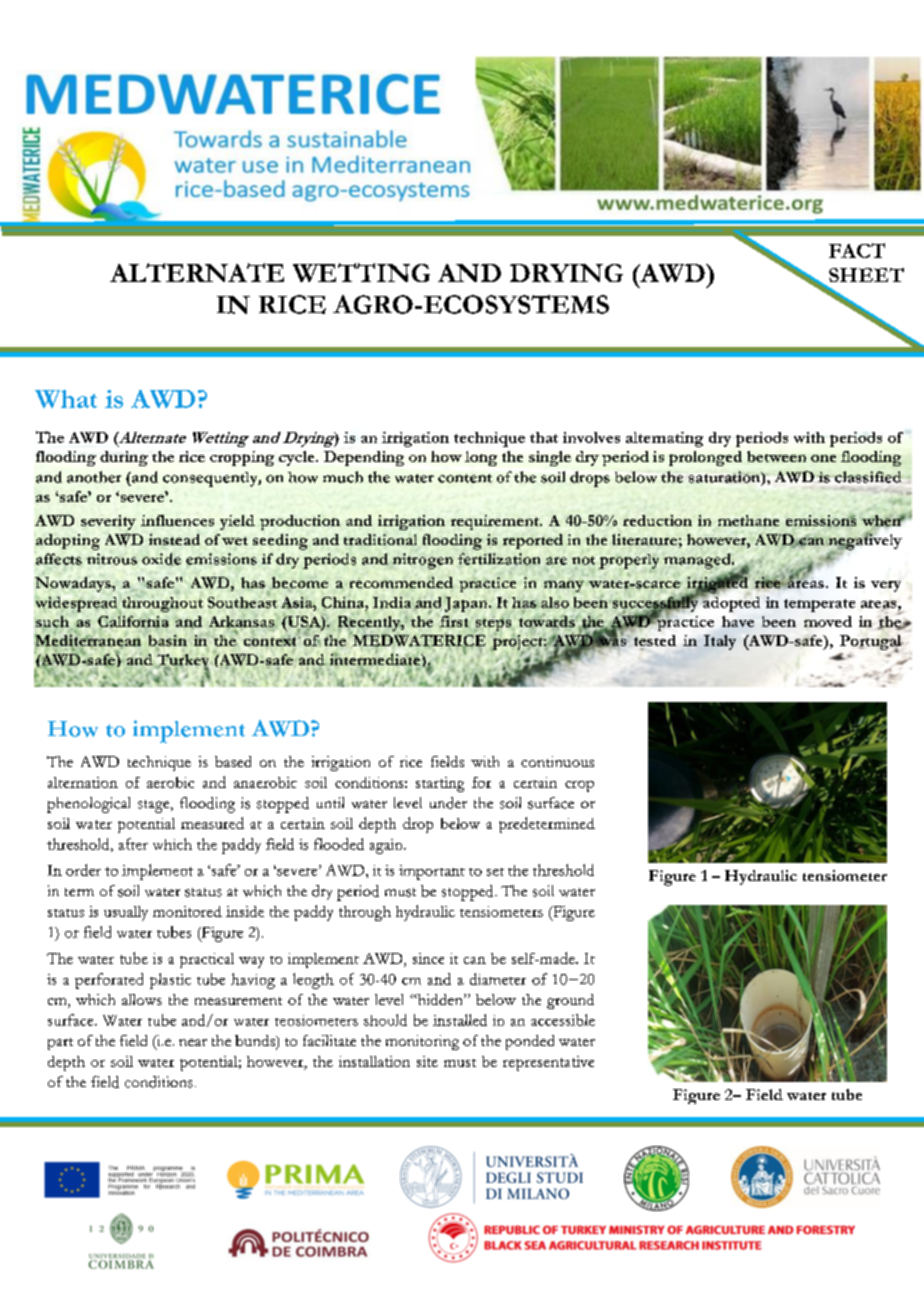 The height and width of the screenshot is (1309, 924). What do you see at coordinates (174, 539) in the screenshot?
I see `instead` at bounding box center [174, 539].
